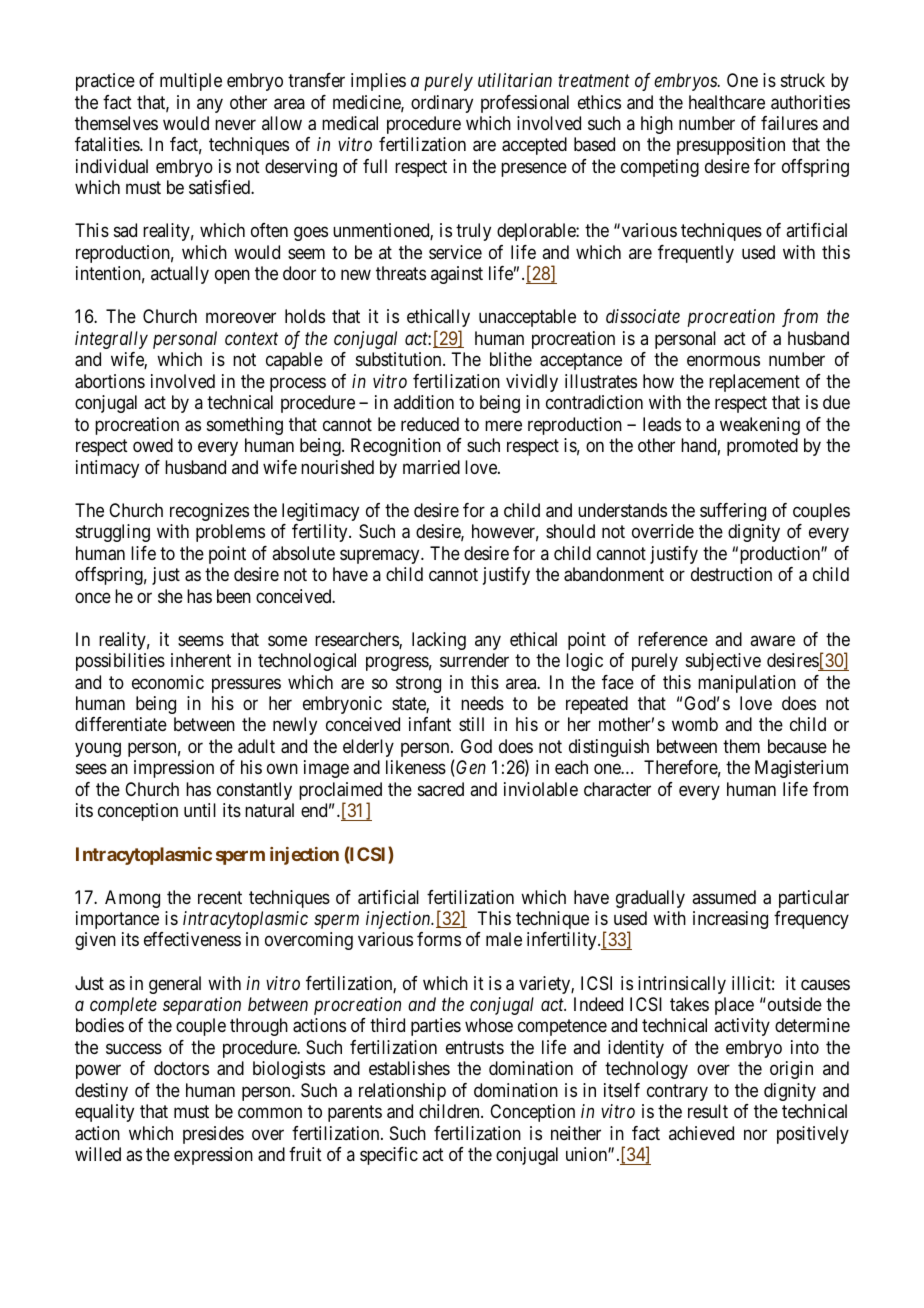 The height and width of the page is (1308, 924). Describe the element at coordinates (511, 359) in the page. I see `blithe` at that location.
